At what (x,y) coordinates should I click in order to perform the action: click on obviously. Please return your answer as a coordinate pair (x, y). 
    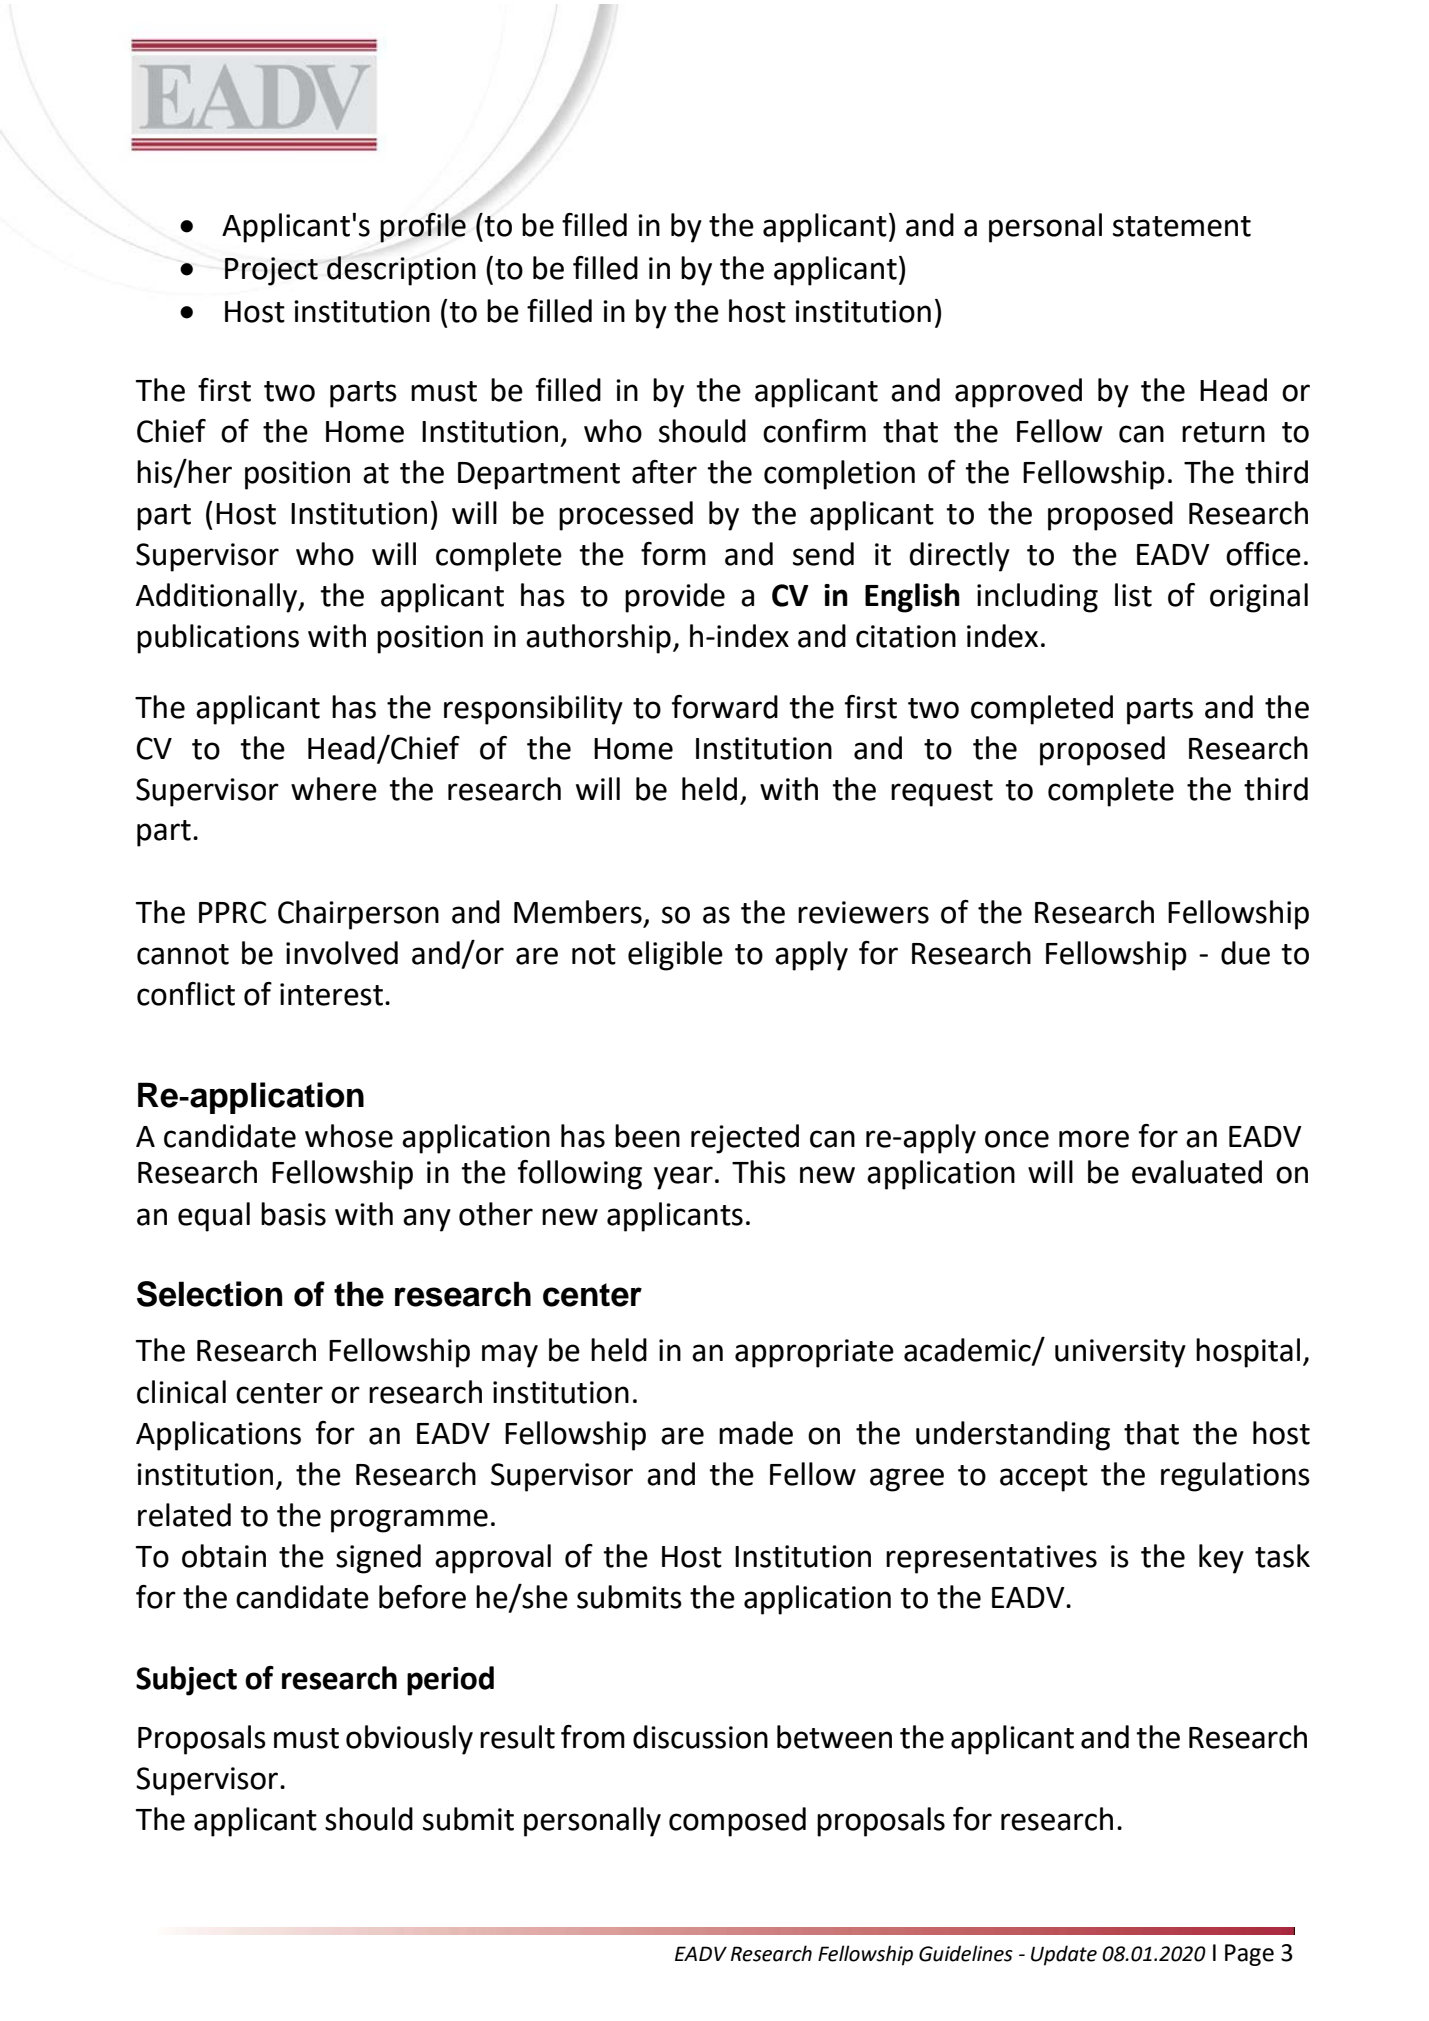
    Looking at the image, I should click on (409, 1740).
